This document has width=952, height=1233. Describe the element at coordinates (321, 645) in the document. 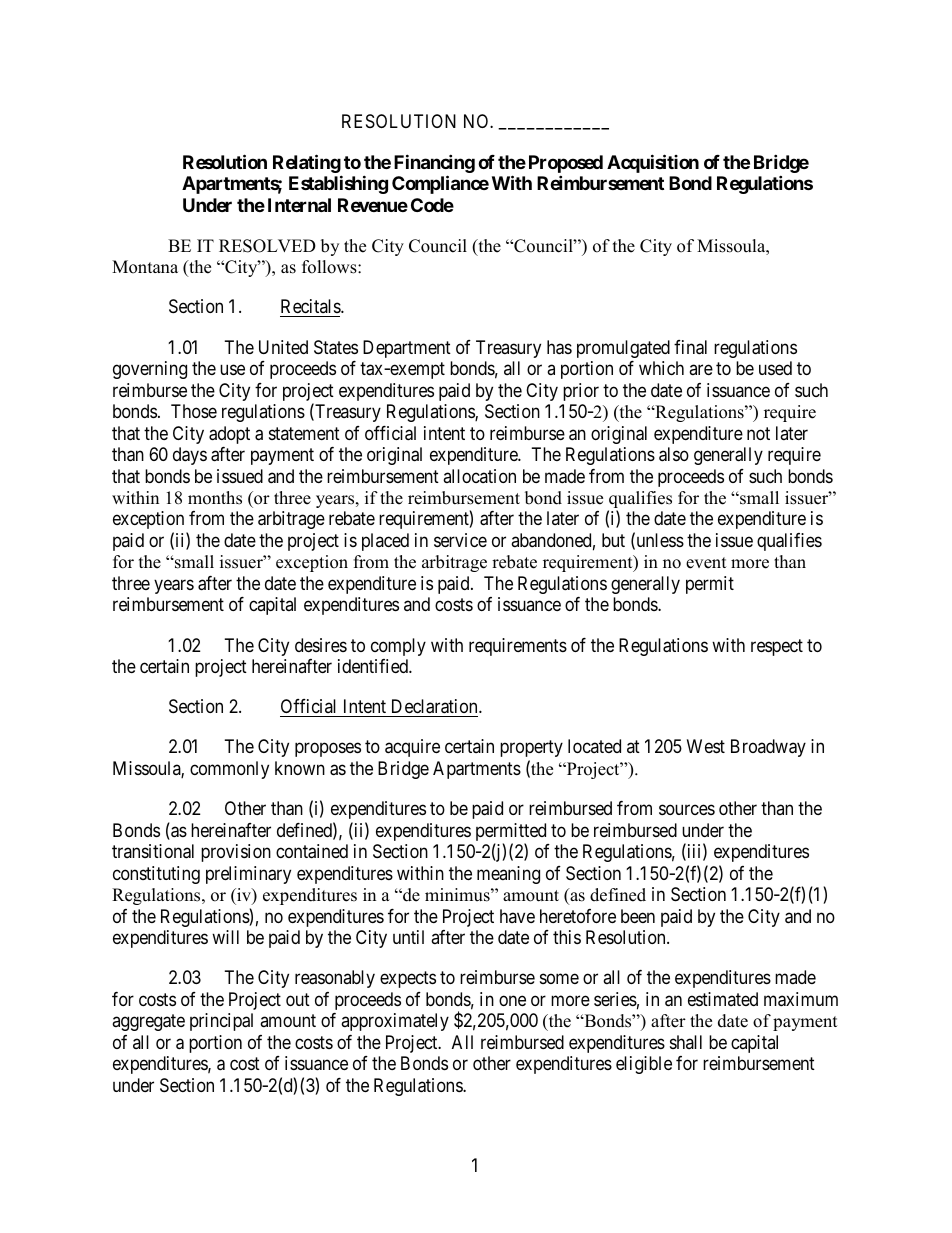

I see `desires` at that location.
